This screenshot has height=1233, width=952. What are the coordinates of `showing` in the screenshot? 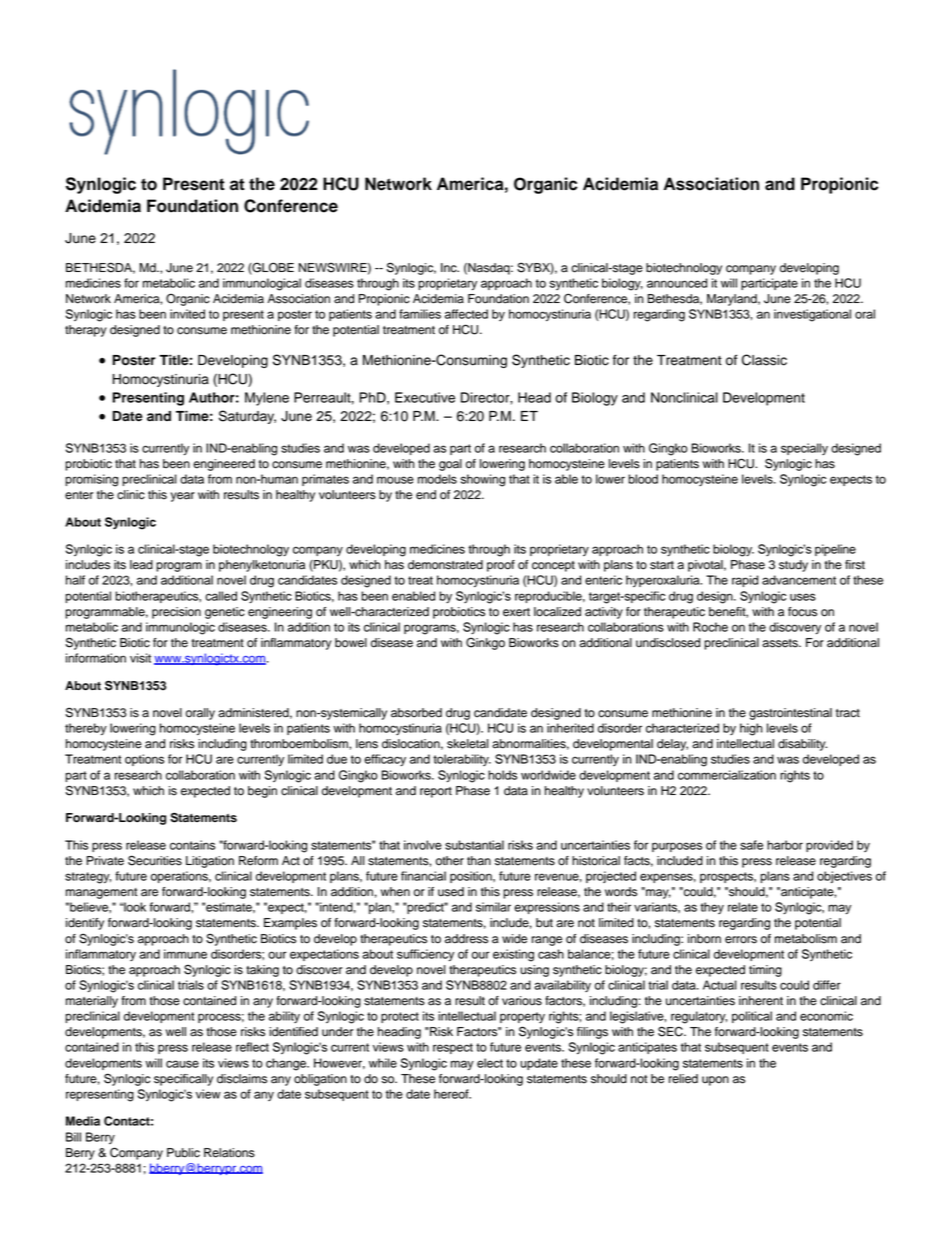 It's located at (483, 480).
